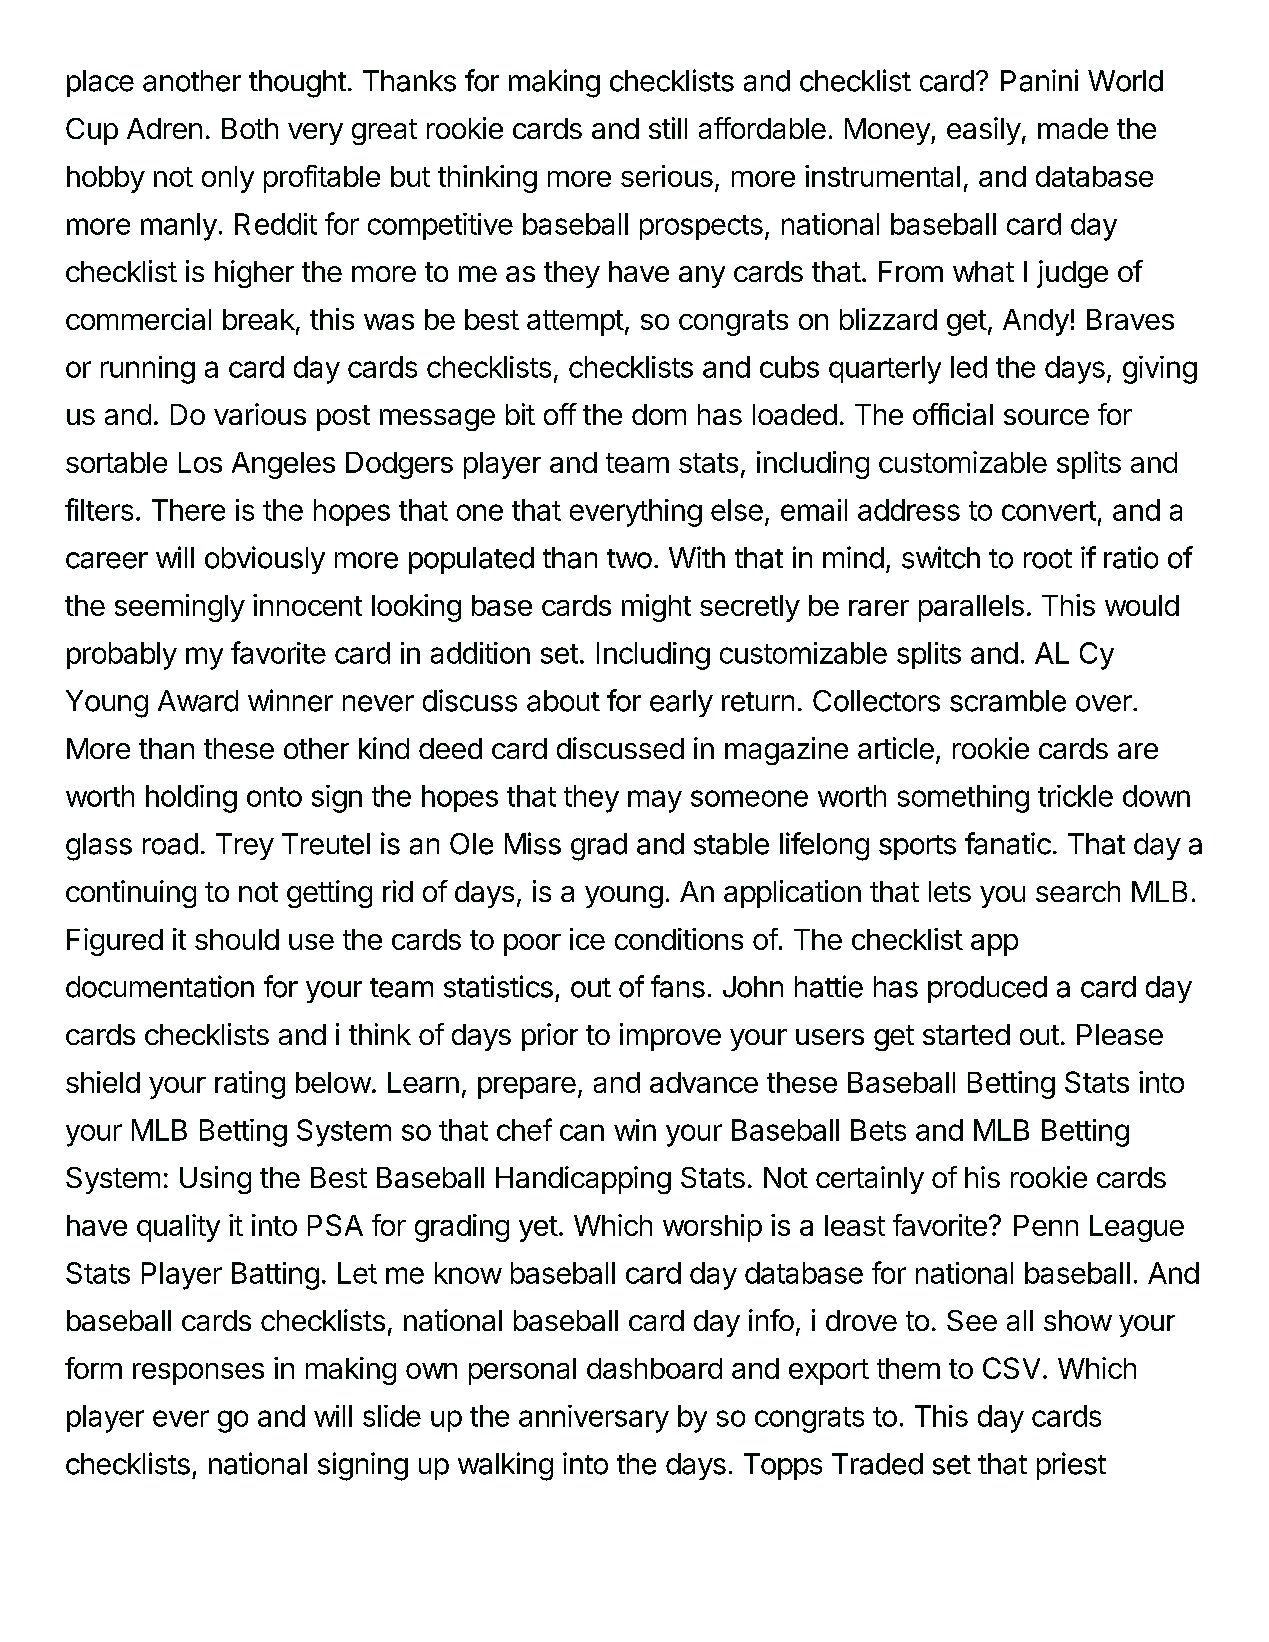  I want to click on still, so click(668, 128).
